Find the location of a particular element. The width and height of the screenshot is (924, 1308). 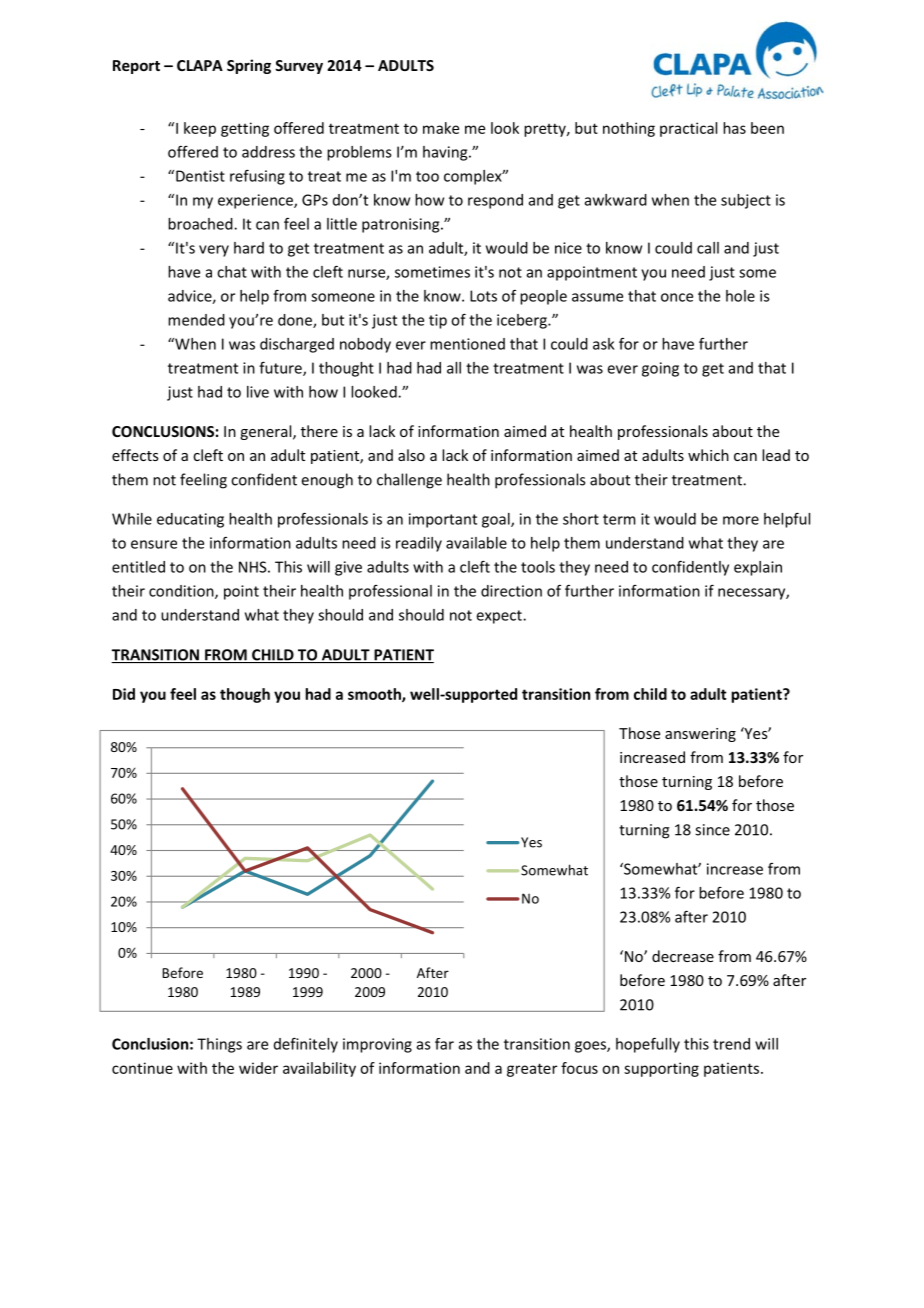

chat is located at coordinates (232, 272).
